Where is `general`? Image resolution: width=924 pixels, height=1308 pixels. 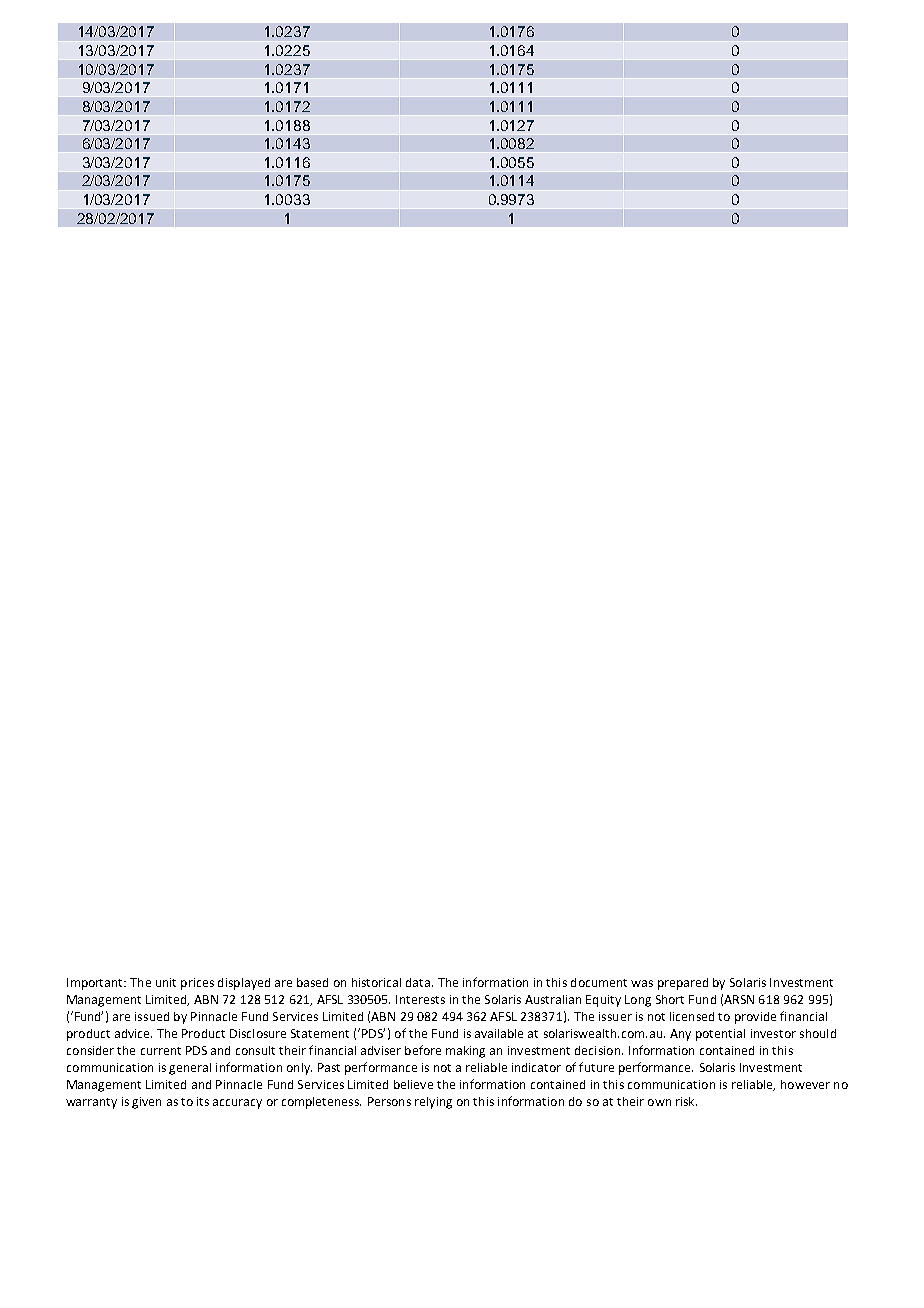
general is located at coordinates (190, 1069).
